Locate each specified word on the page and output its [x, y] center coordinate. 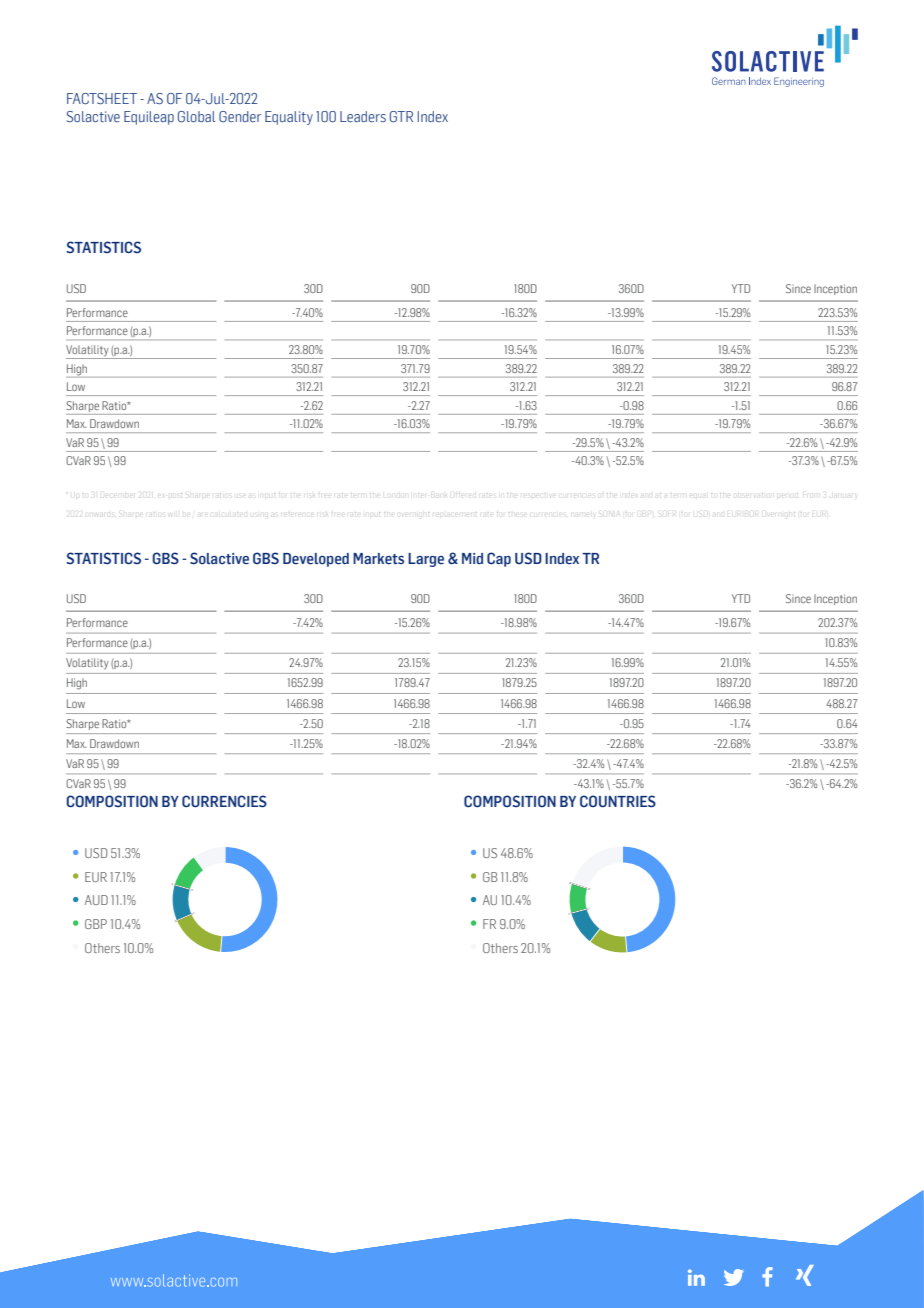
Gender [240, 116]
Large [426, 560]
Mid [472, 558]
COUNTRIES [618, 801]
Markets [378, 558]
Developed [316, 560]
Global [197, 116]
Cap [499, 559]
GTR [401, 116]
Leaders [363, 116]
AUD [96, 900]
